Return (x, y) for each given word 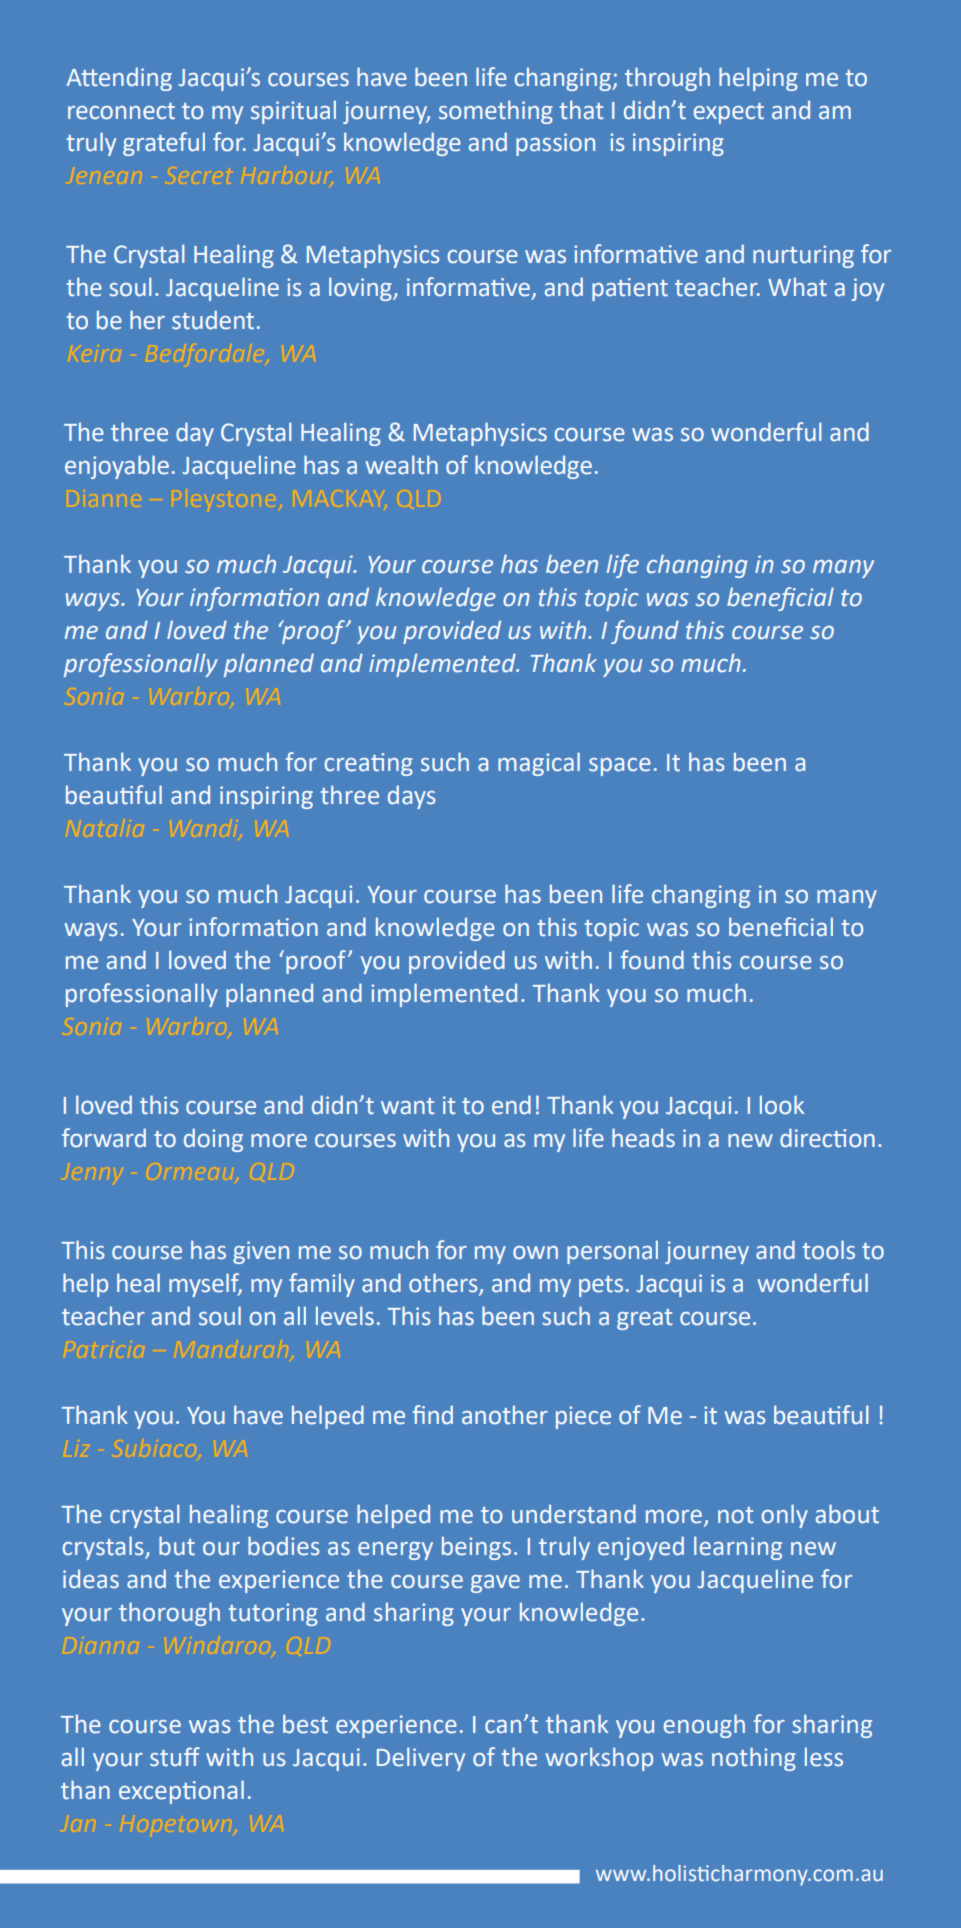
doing (213, 1140)
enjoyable (117, 467)
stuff (175, 1757)
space (620, 767)
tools (829, 1250)
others (443, 1283)
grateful (164, 144)
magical (539, 764)
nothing (754, 1759)
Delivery (421, 1759)
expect (729, 113)
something (496, 112)
